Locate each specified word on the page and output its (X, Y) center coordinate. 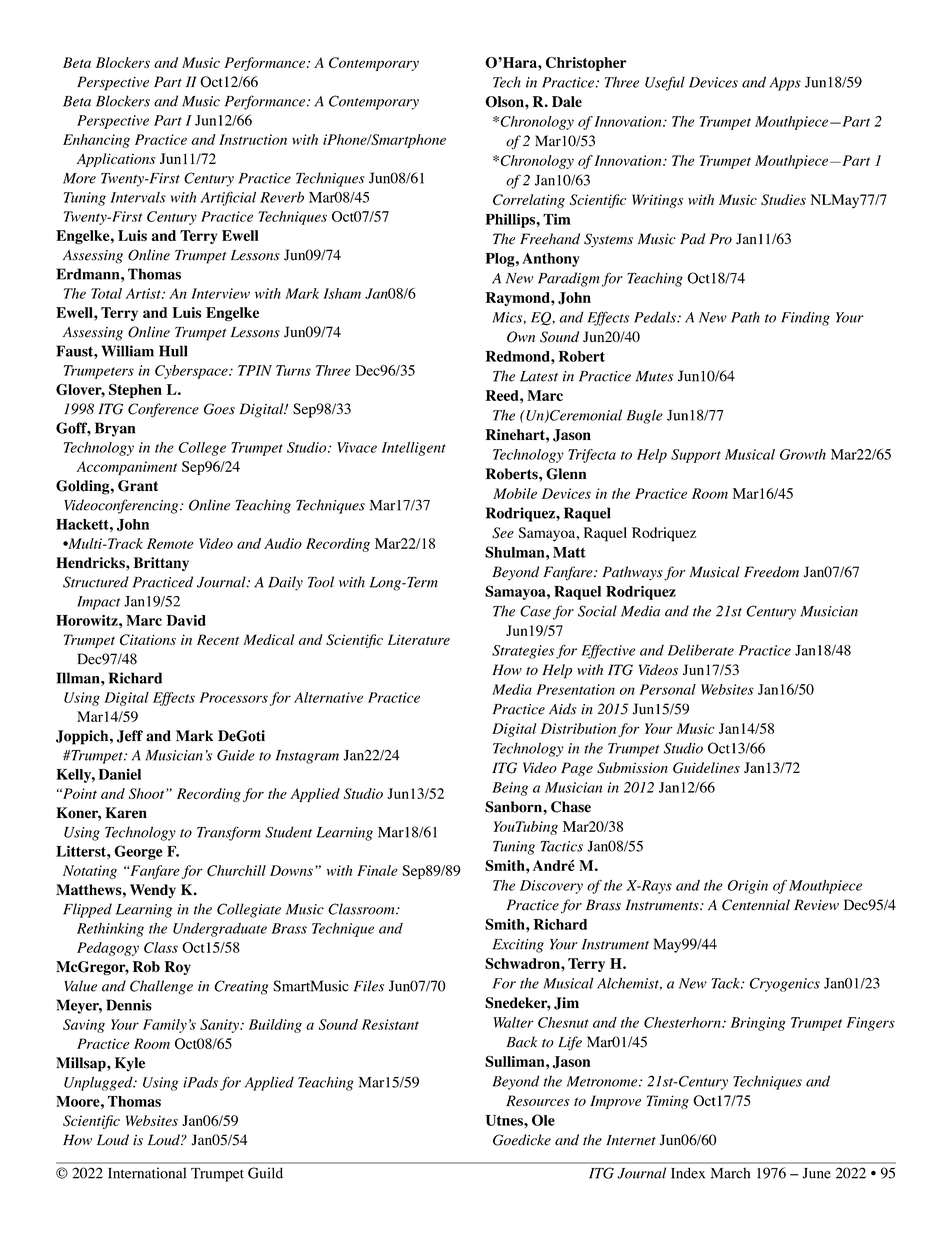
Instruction (253, 139)
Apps (785, 84)
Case (535, 611)
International (147, 1173)
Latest (539, 376)
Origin (748, 887)
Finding (805, 319)
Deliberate (701, 650)
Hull (173, 351)
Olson (505, 102)
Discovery (551, 887)
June (816, 1173)
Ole (543, 1120)
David (186, 620)
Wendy (153, 891)
